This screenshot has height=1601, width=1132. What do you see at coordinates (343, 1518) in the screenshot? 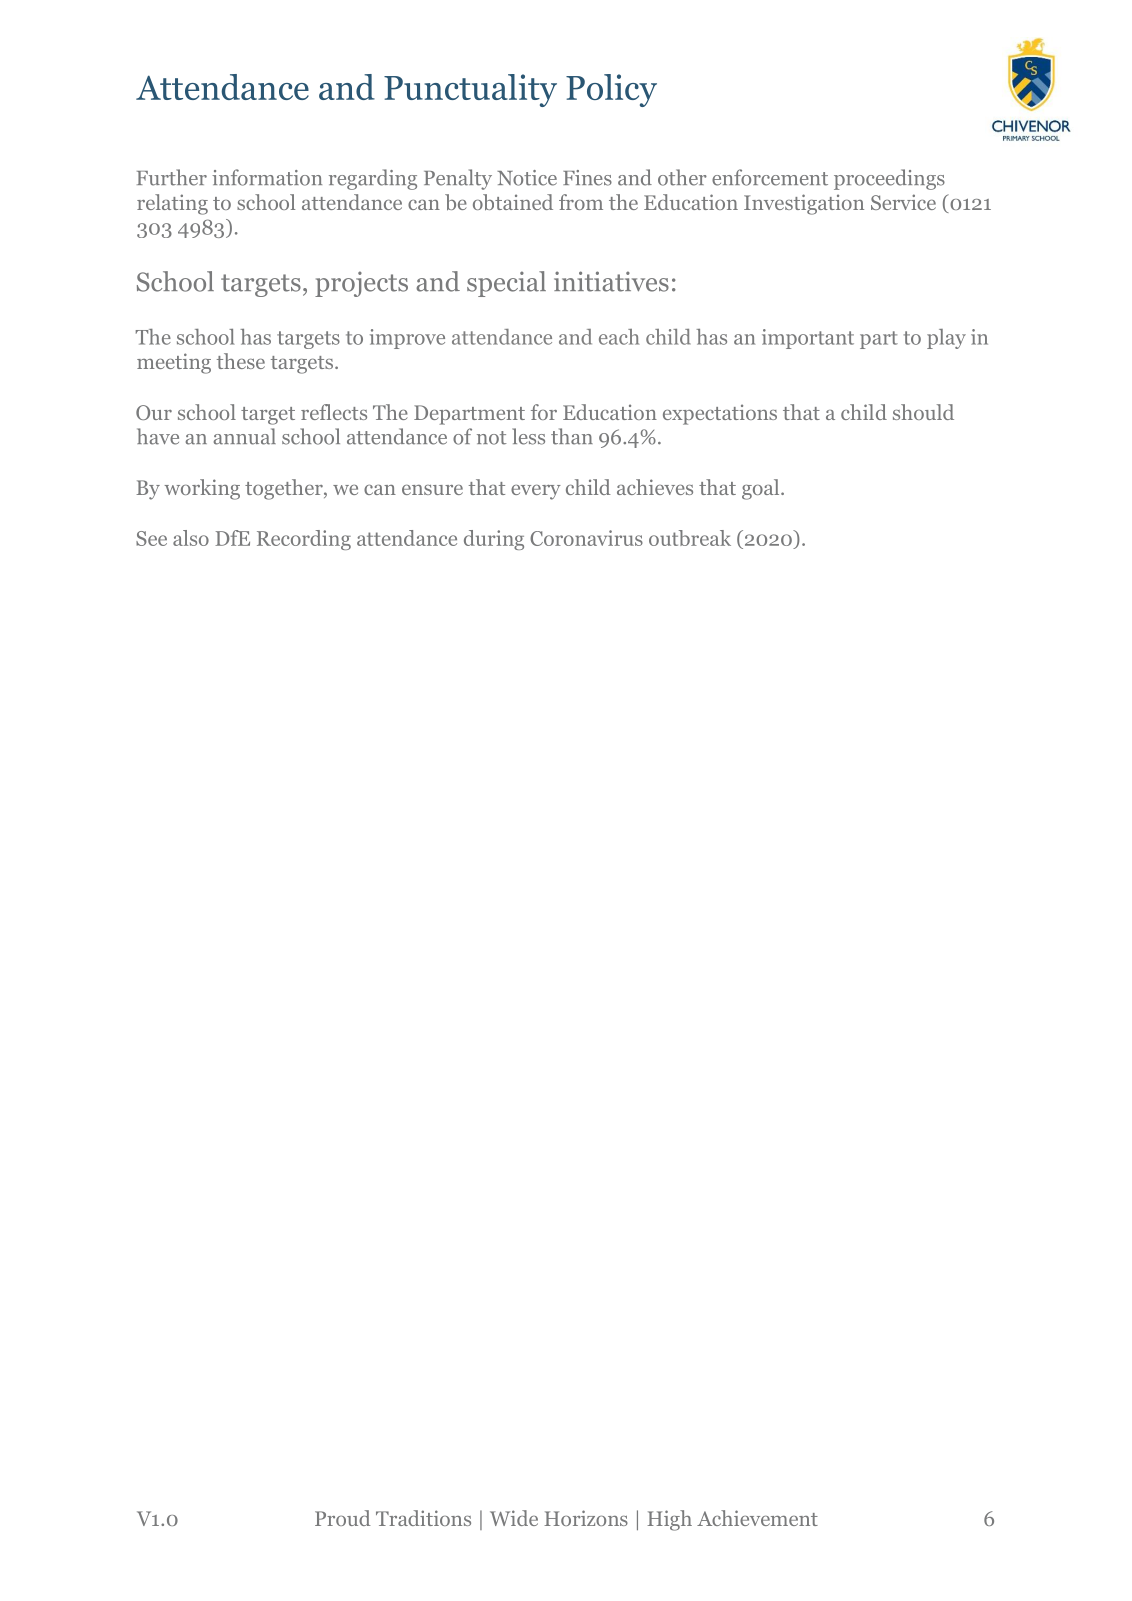
I see `Proud` at bounding box center [343, 1518].
